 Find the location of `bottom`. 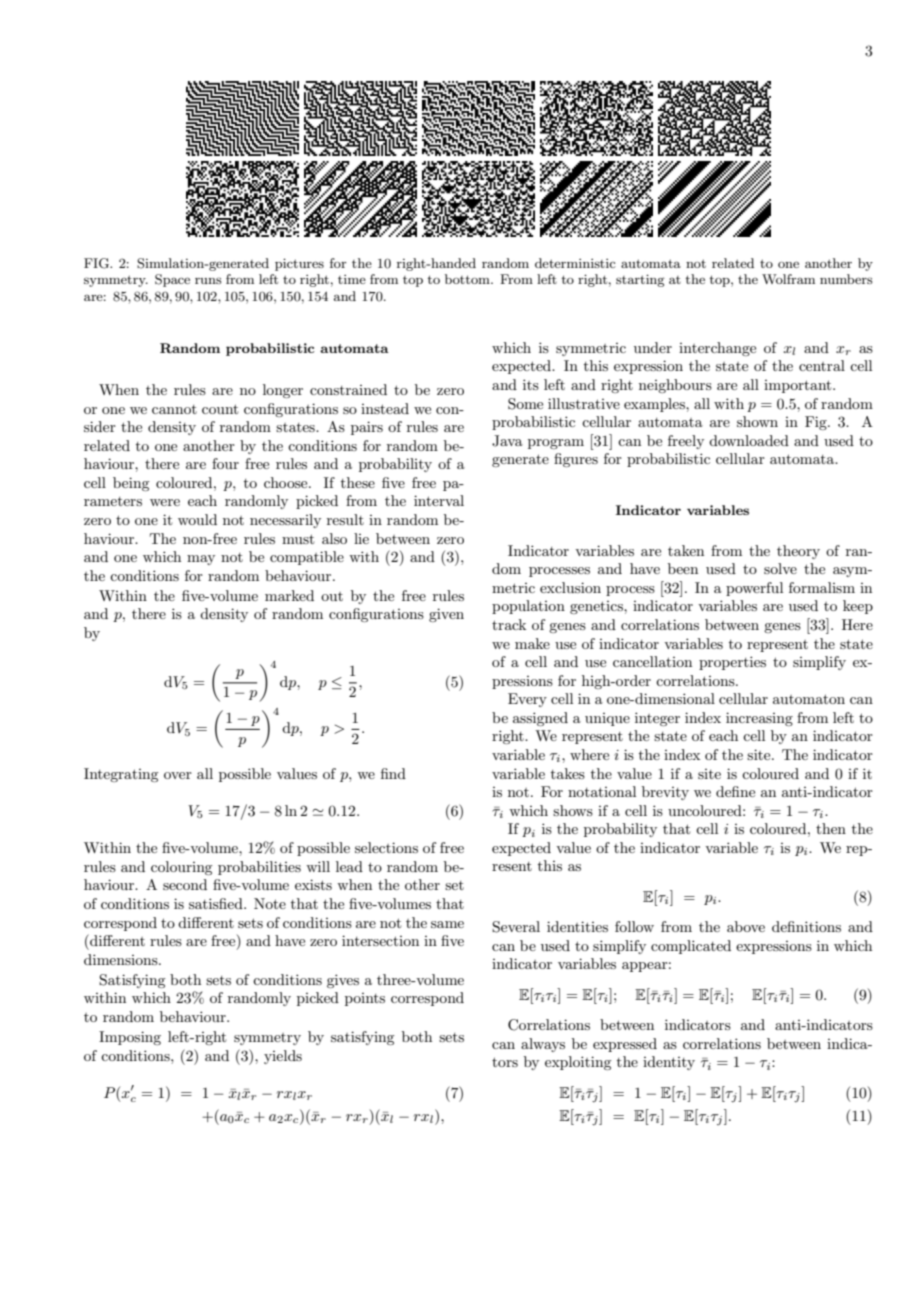

bottom is located at coordinates (468, 279).
